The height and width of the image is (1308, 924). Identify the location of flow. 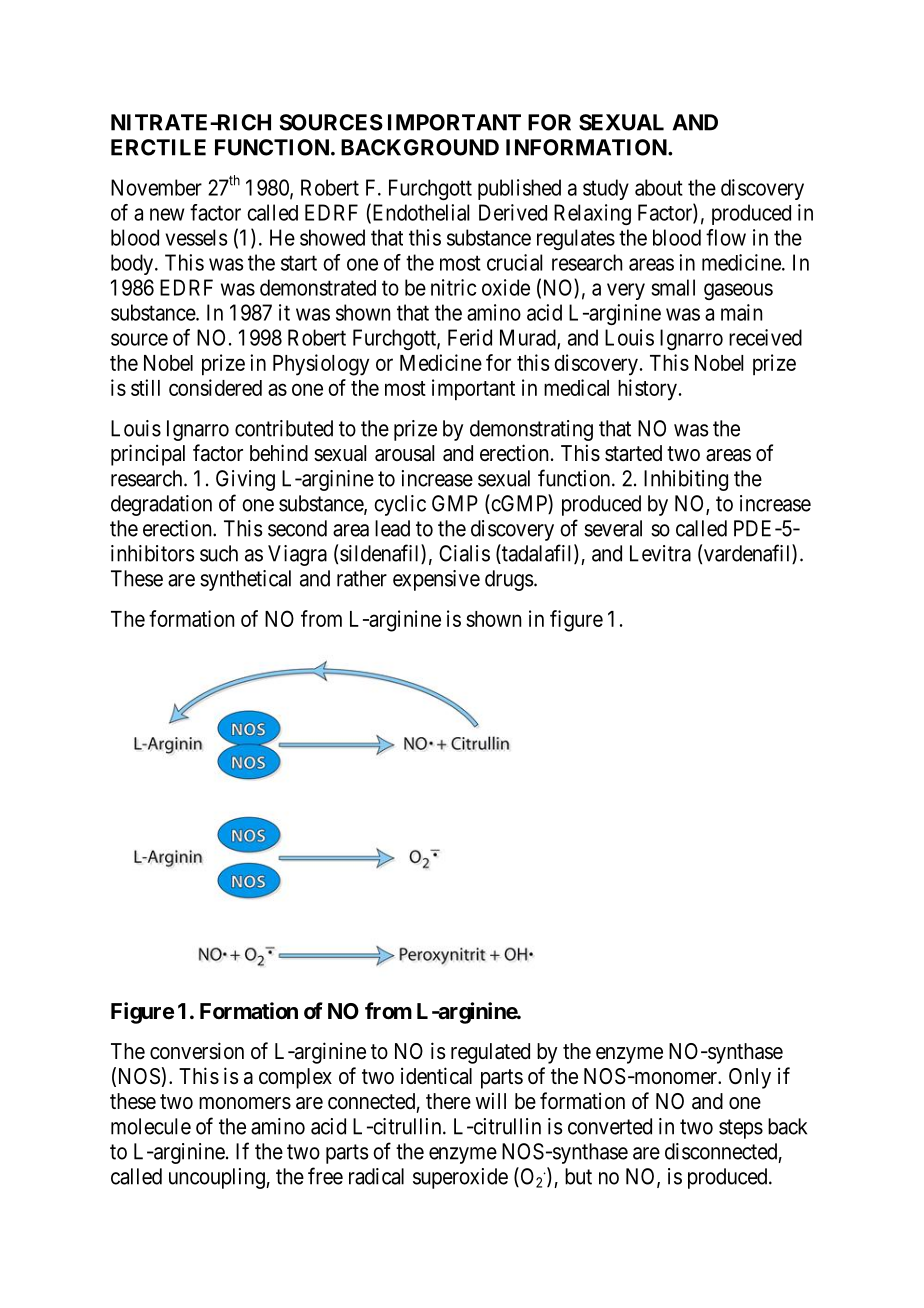
(726, 237).
